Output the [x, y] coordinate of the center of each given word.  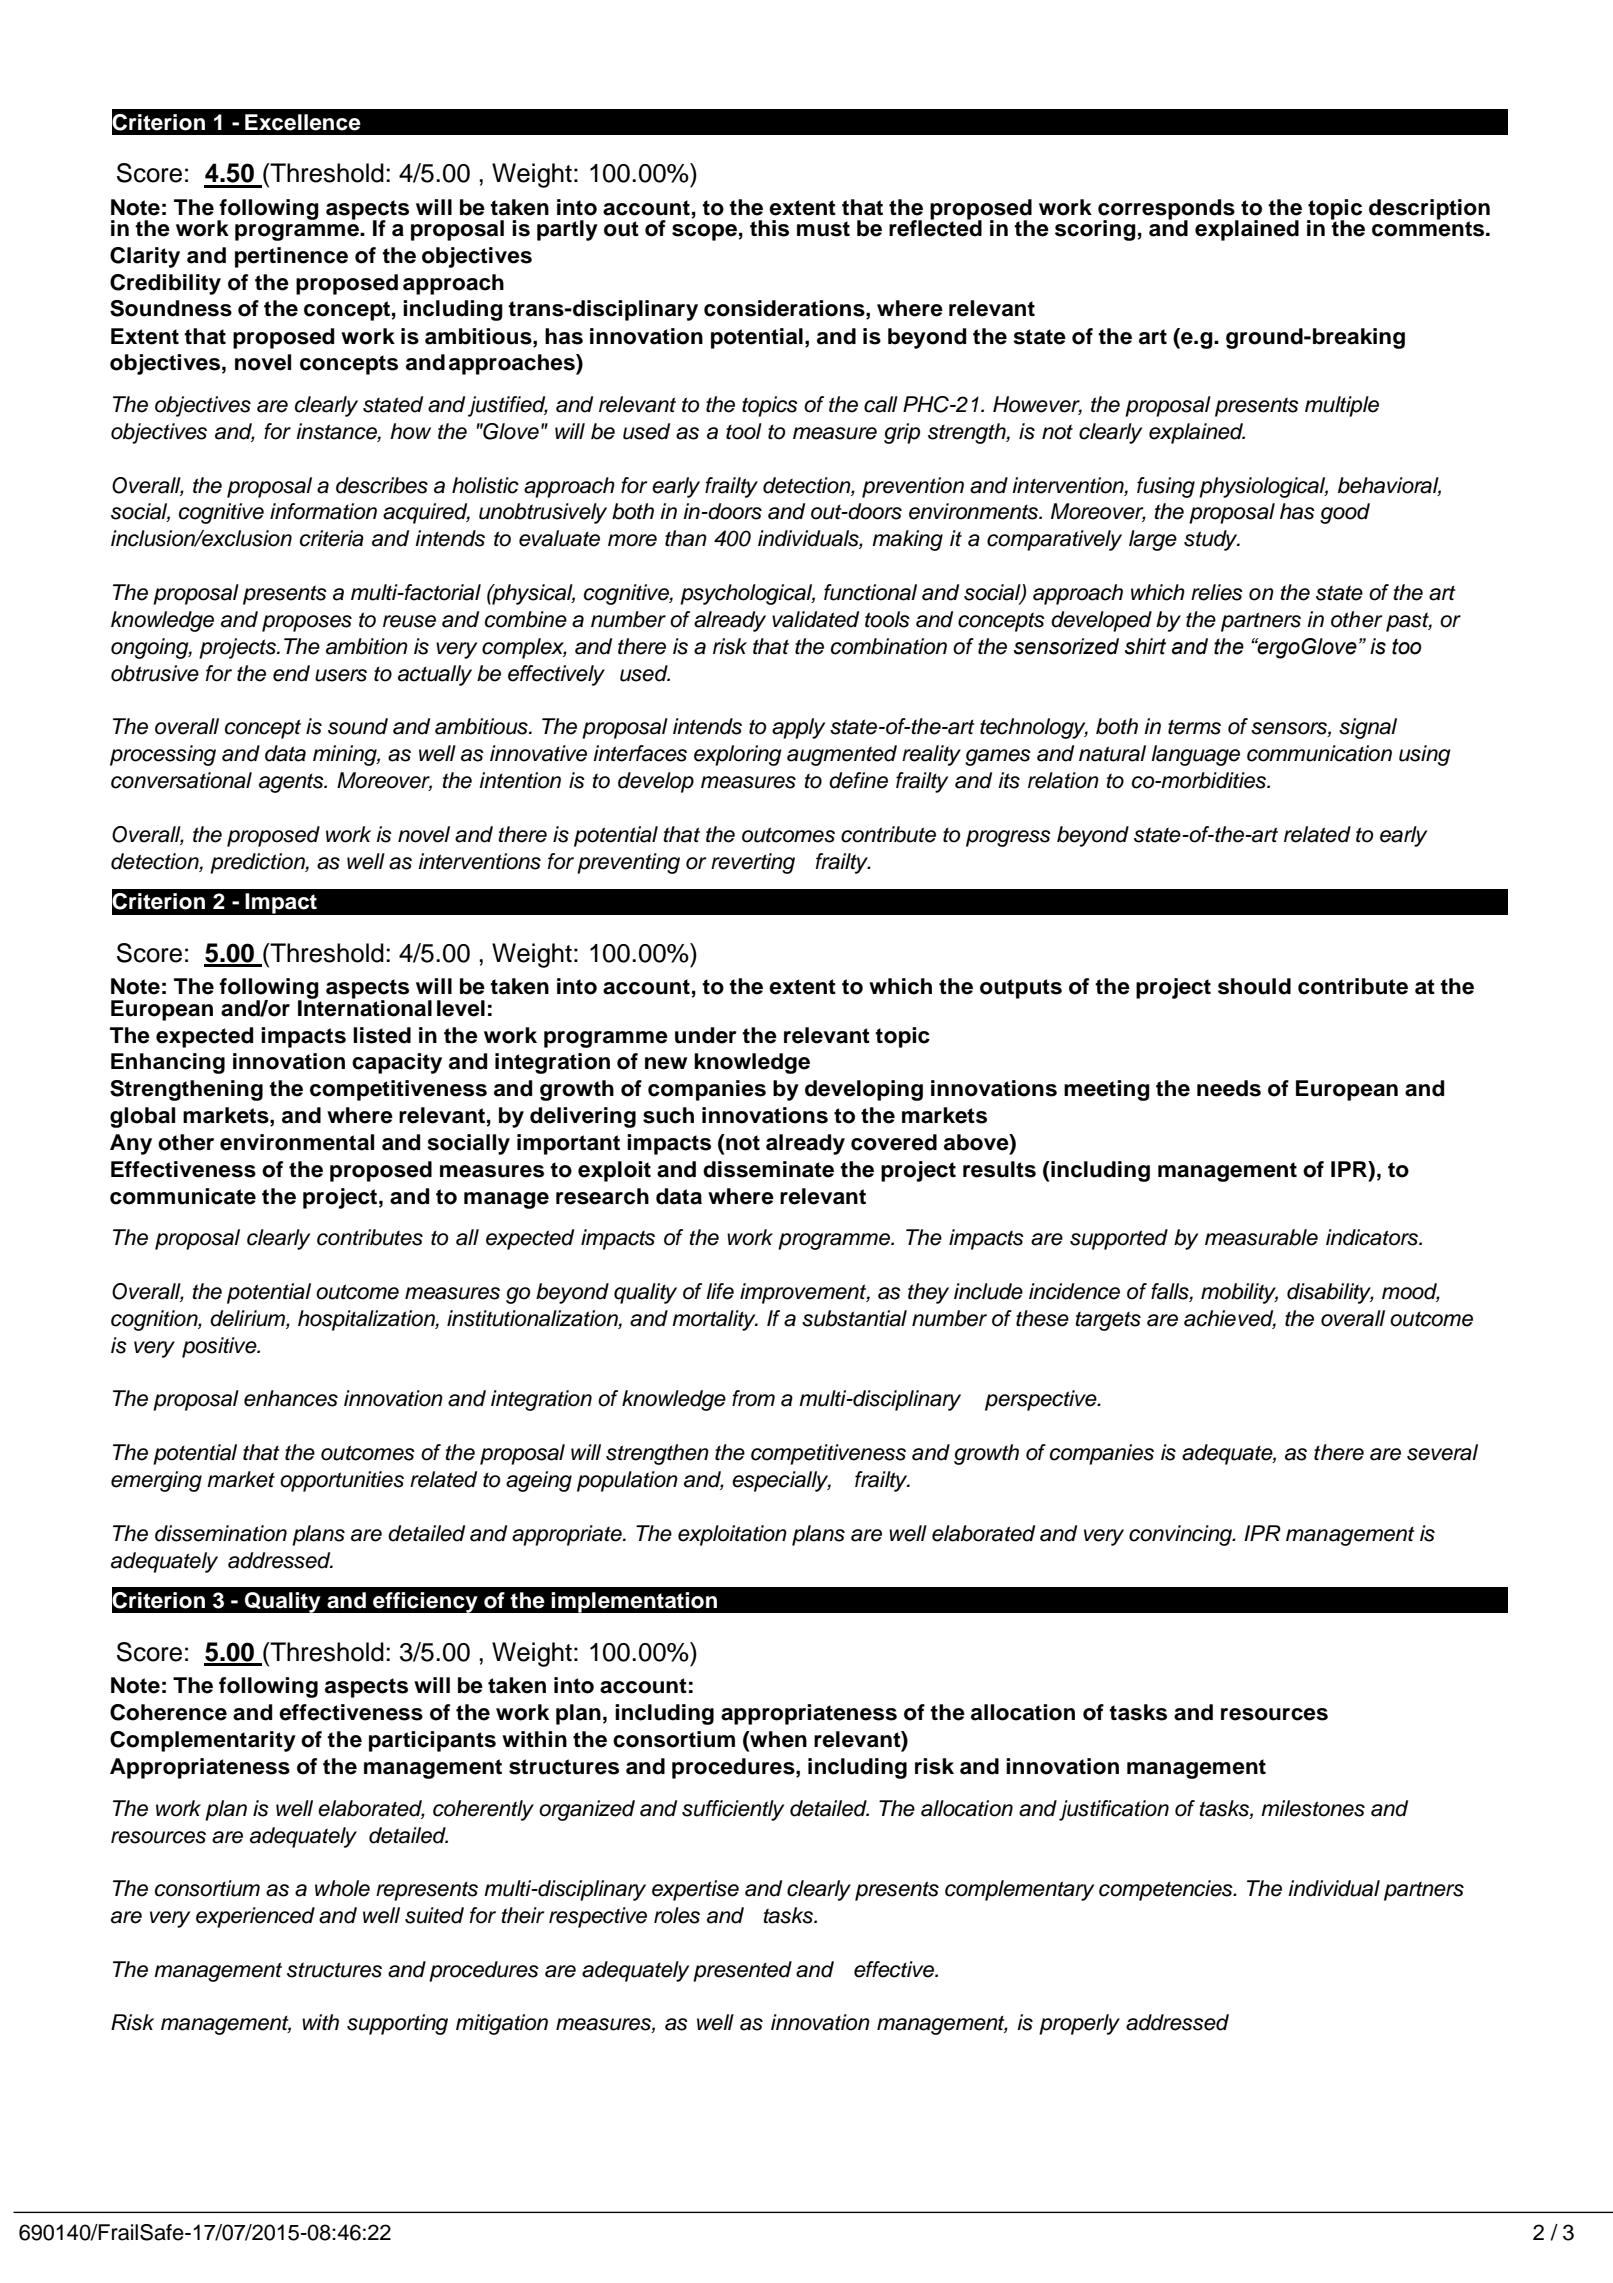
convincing [1182, 1535]
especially [781, 1481]
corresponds [1167, 210]
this [769, 228]
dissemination [221, 1533]
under [706, 1035]
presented [742, 1971]
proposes [307, 623]
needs [1229, 1088]
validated [815, 619]
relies [1217, 592]
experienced [255, 1917]
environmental [297, 1142]
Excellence [303, 122]
